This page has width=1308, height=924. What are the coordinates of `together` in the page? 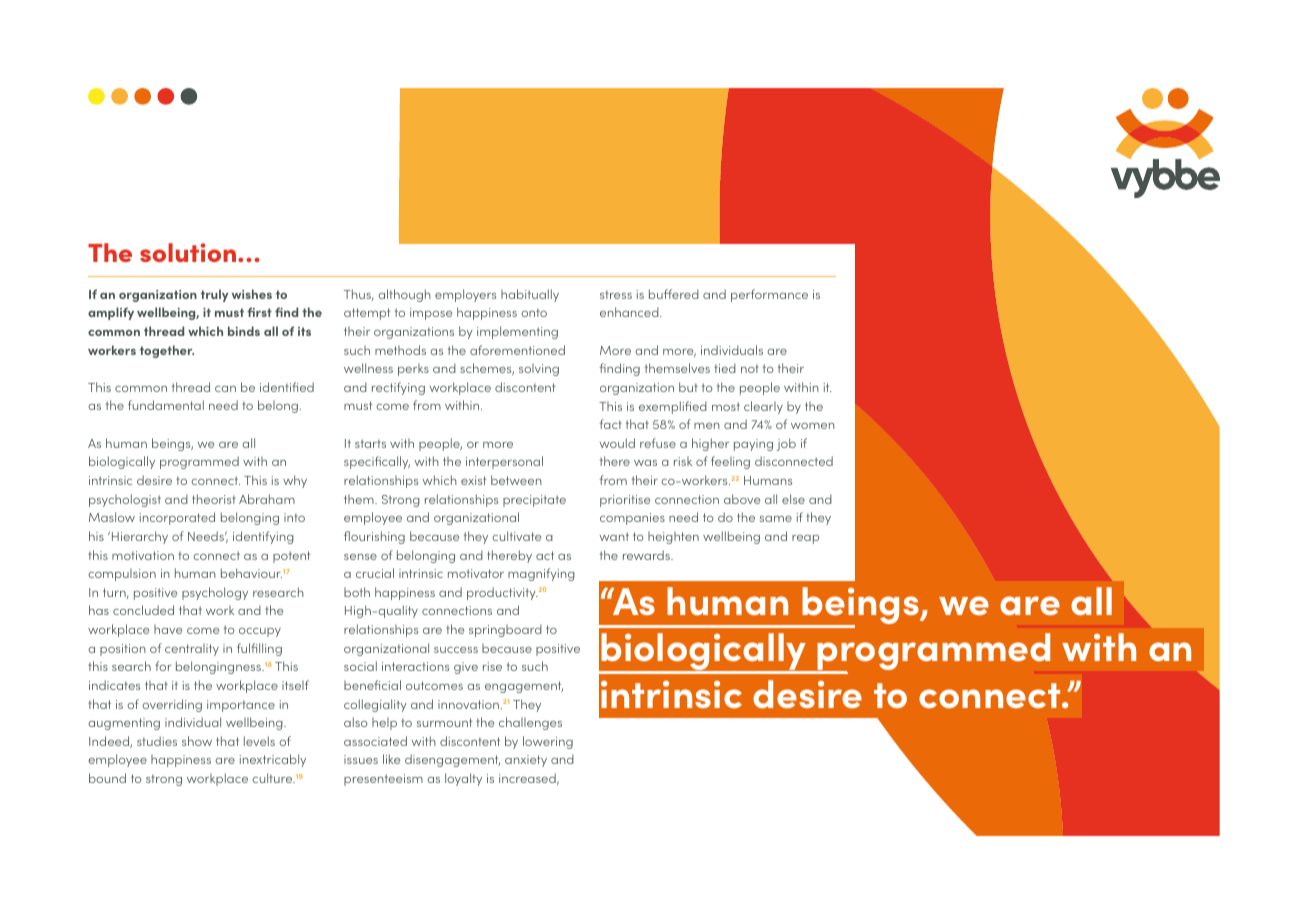 It's located at (167, 351).
